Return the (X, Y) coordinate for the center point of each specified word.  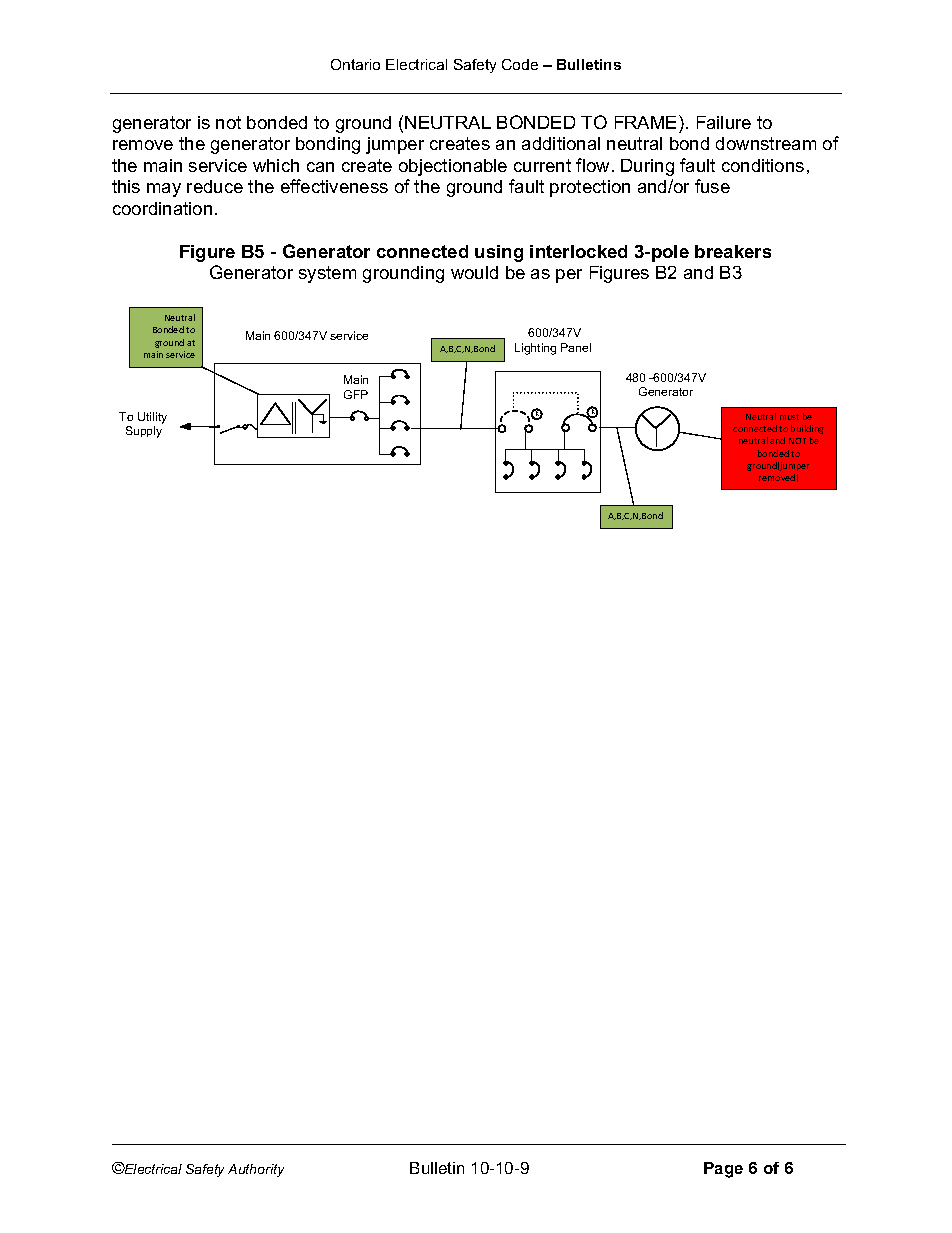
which (276, 165)
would (474, 272)
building (807, 429)
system (327, 274)
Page (723, 1170)
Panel (576, 347)
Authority (256, 1170)
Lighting (535, 349)
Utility (152, 418)
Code (520, 64)
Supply (144, 432)
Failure (724, 122)
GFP (356, 394)
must (789, 417)
